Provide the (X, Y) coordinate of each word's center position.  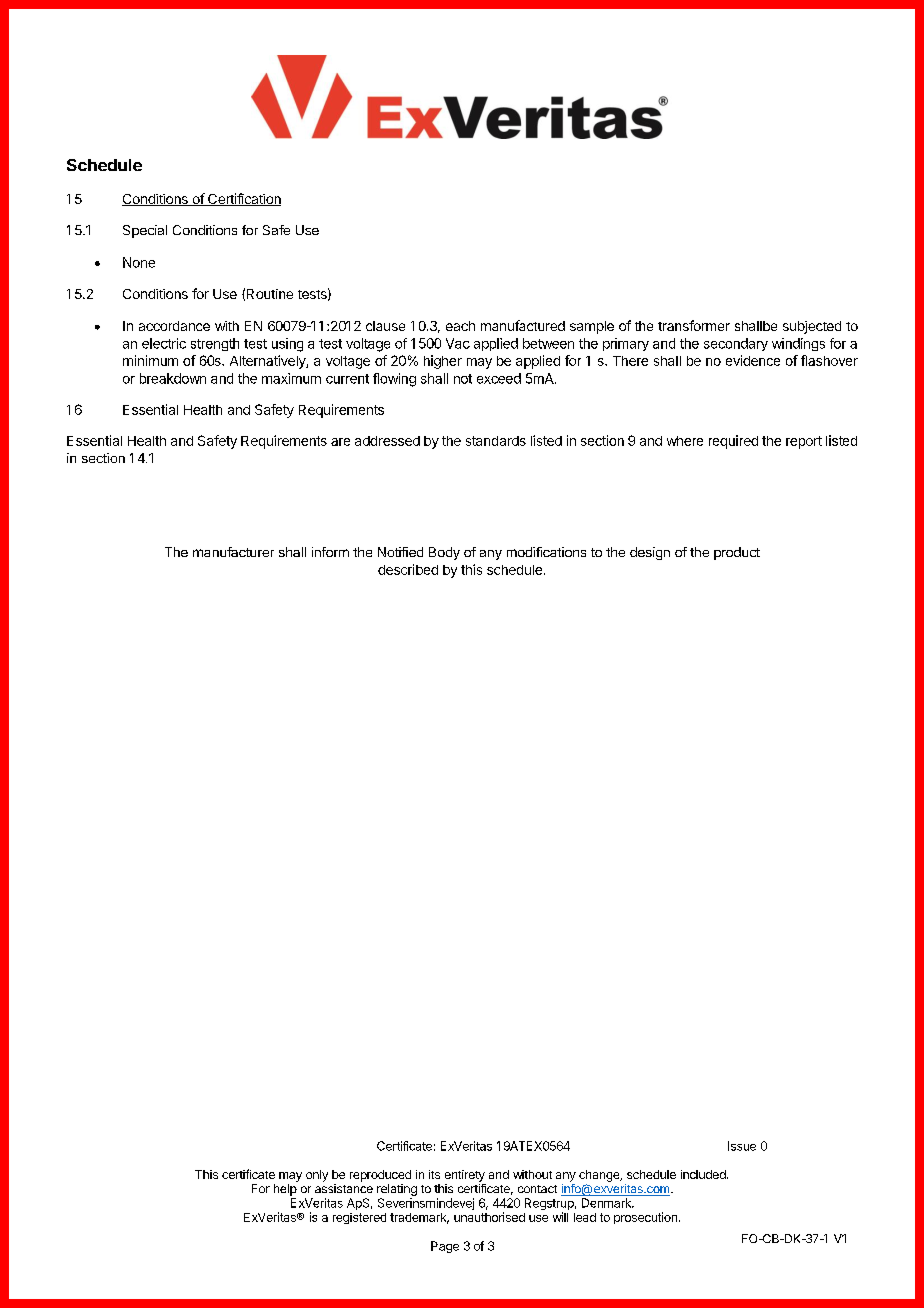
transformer (694, 325)
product (737, 553)
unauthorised (489, 1217)
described (408, 569)
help (285, 1190)
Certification (243, 199)
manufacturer (233, 552)
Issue (742, 1146)
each (460, 326)
